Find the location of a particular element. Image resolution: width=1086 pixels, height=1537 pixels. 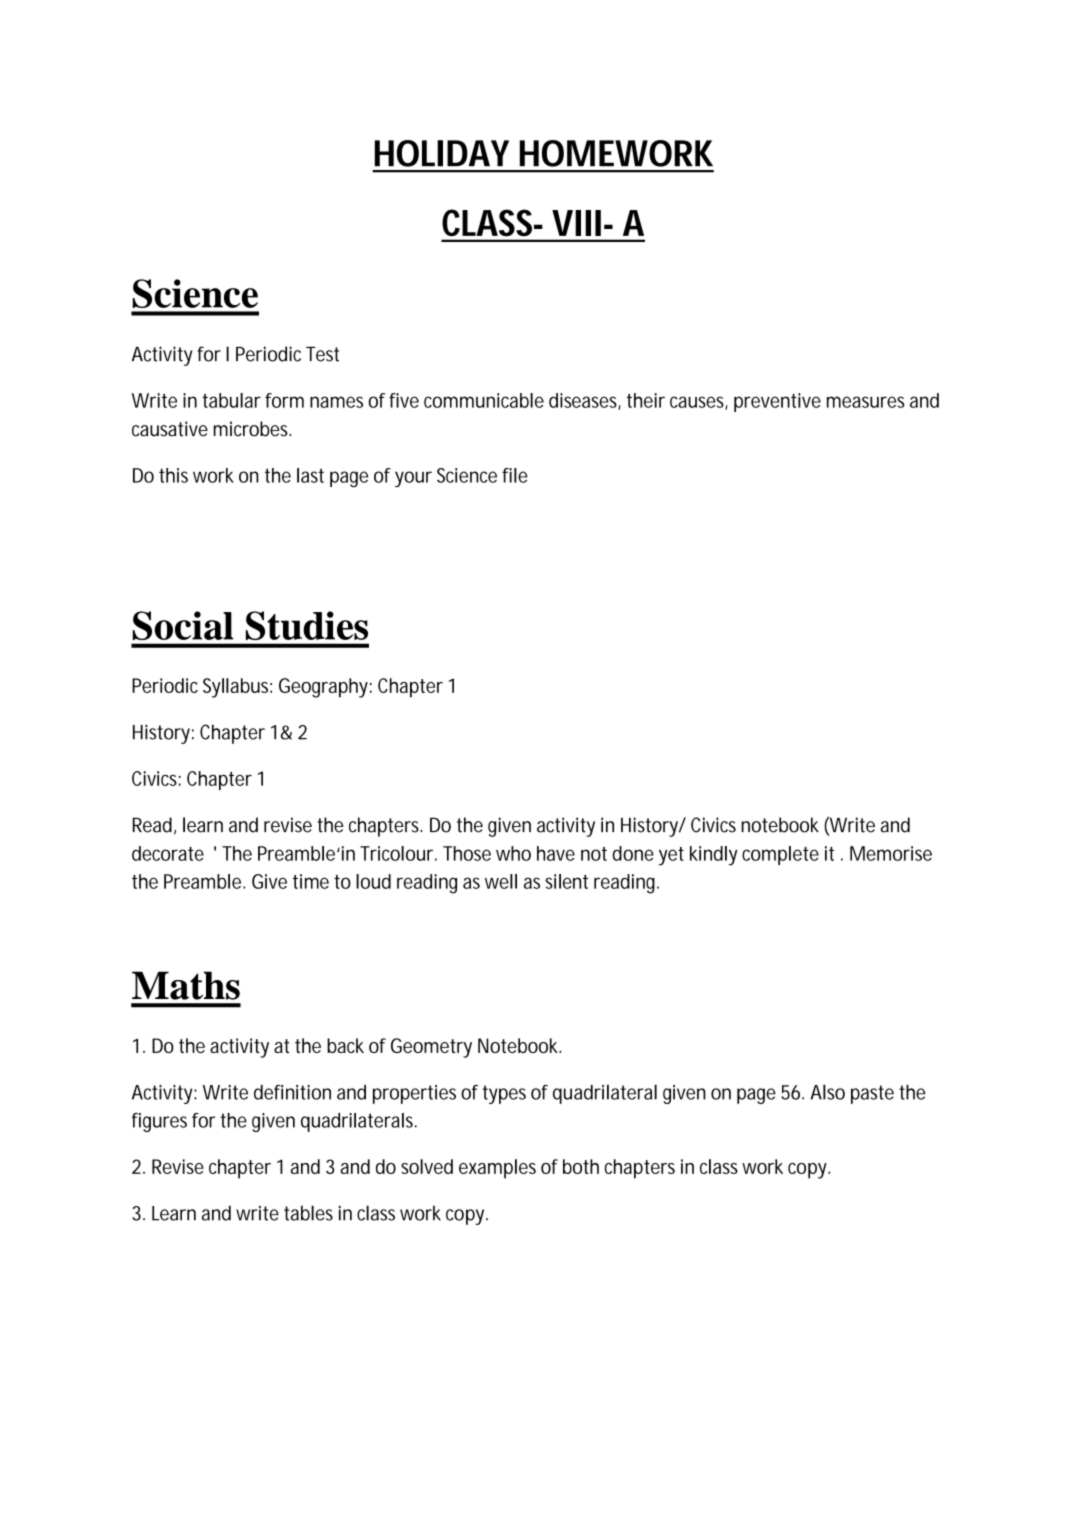

communicable is located at coordinates (484, 400).
